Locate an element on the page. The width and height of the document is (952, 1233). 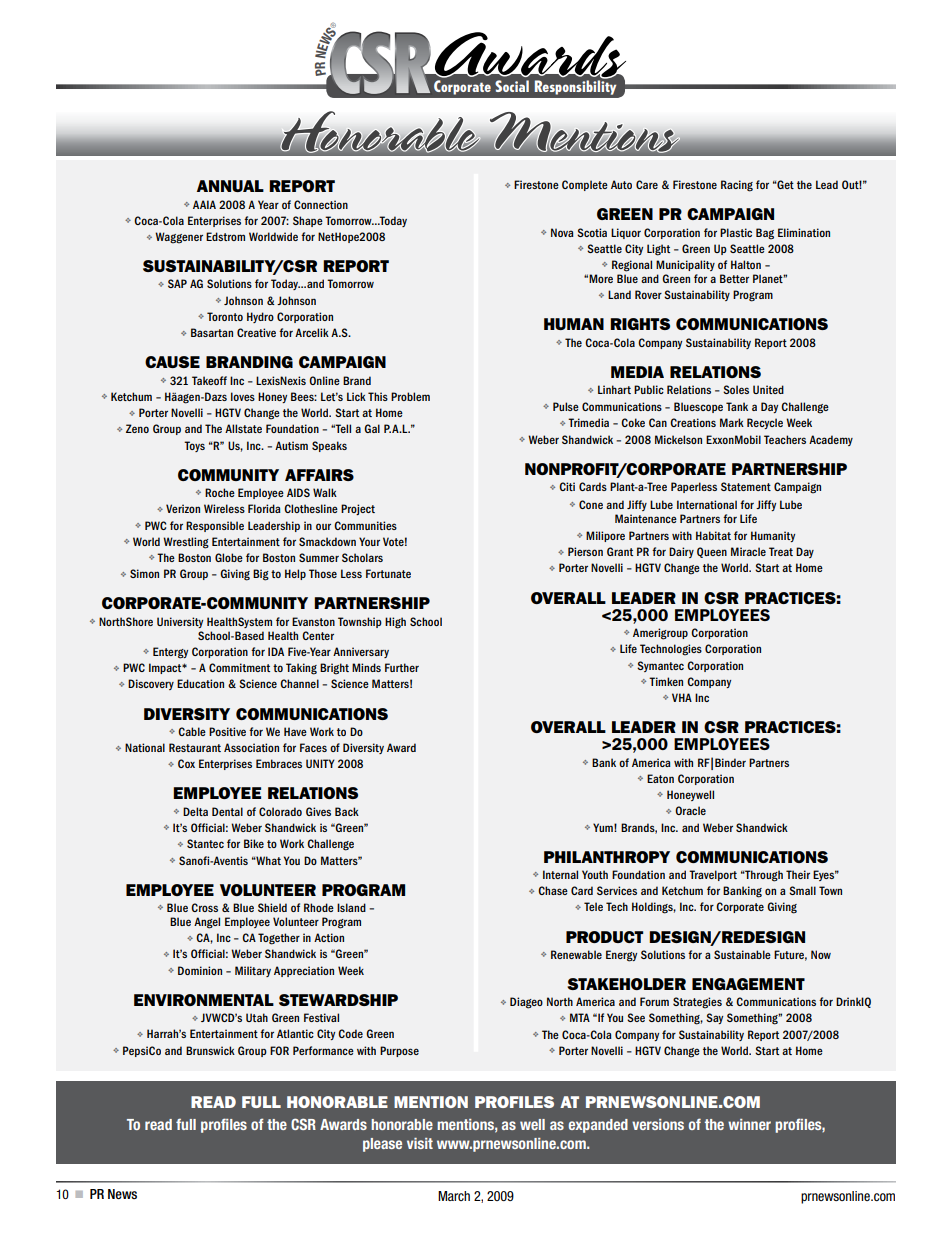
Racing is located at coordinates (737, 186).
